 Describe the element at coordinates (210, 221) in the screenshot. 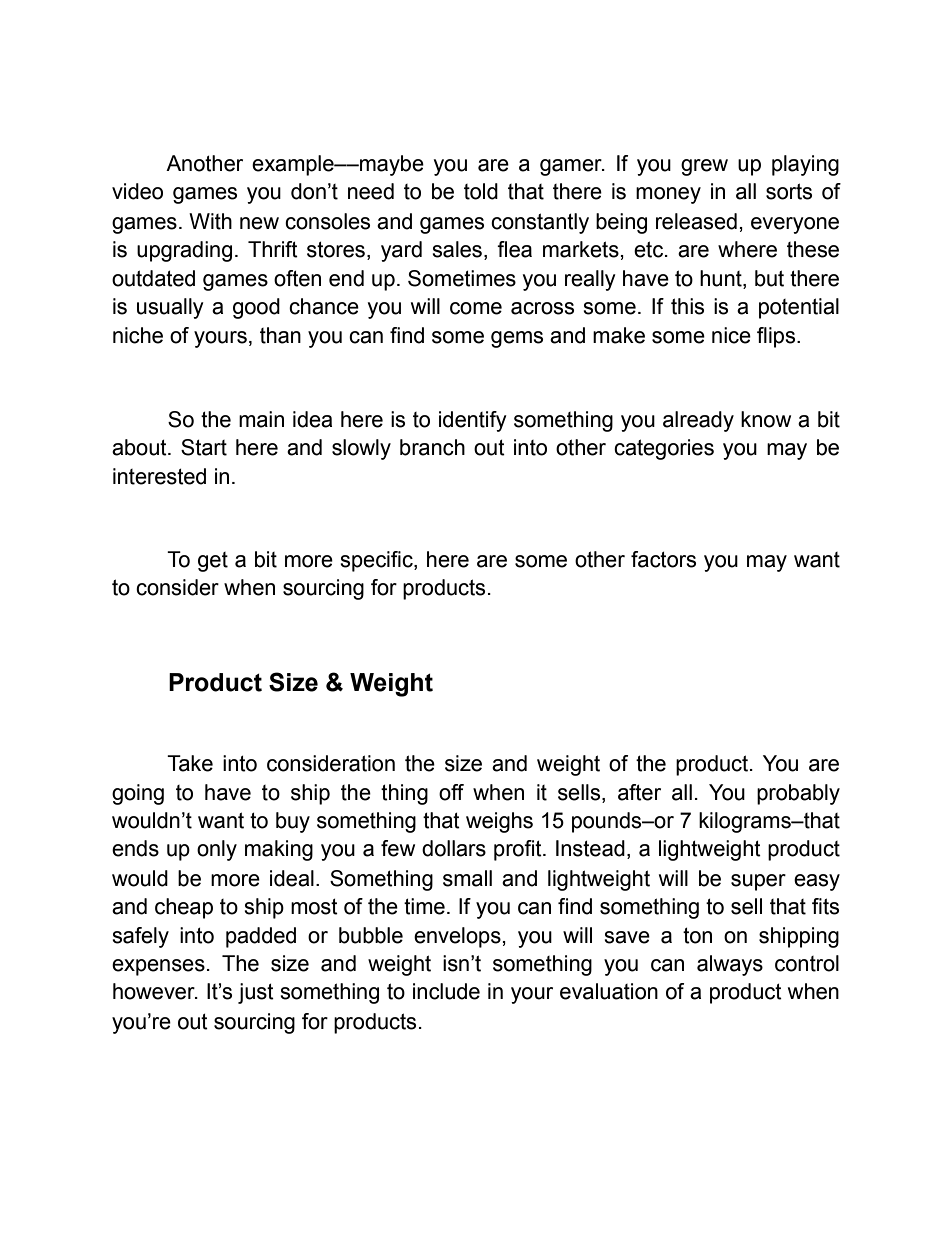

I see `With` at that location.
